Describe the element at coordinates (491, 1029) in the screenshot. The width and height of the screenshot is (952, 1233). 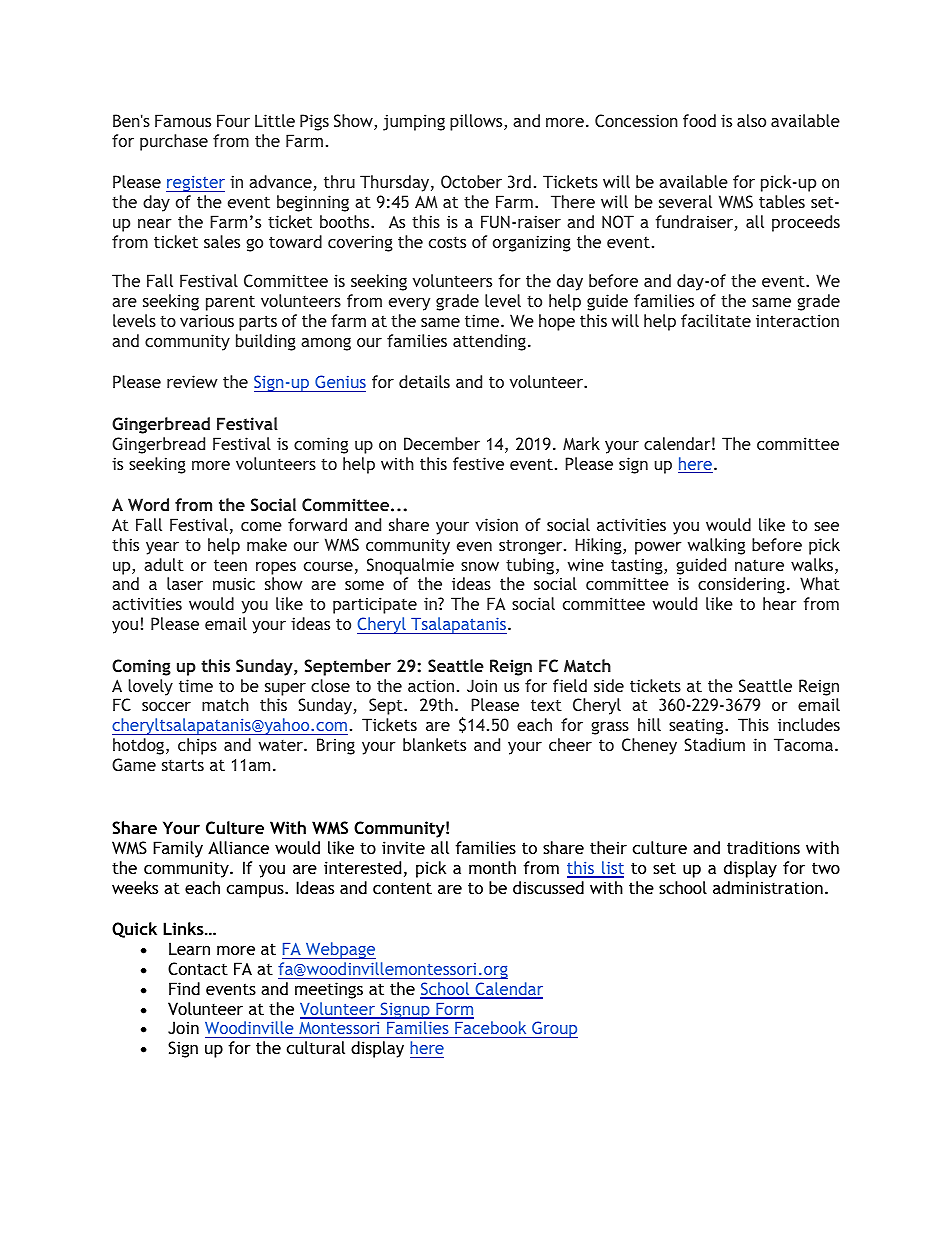
I see `Facebook` at that location.
